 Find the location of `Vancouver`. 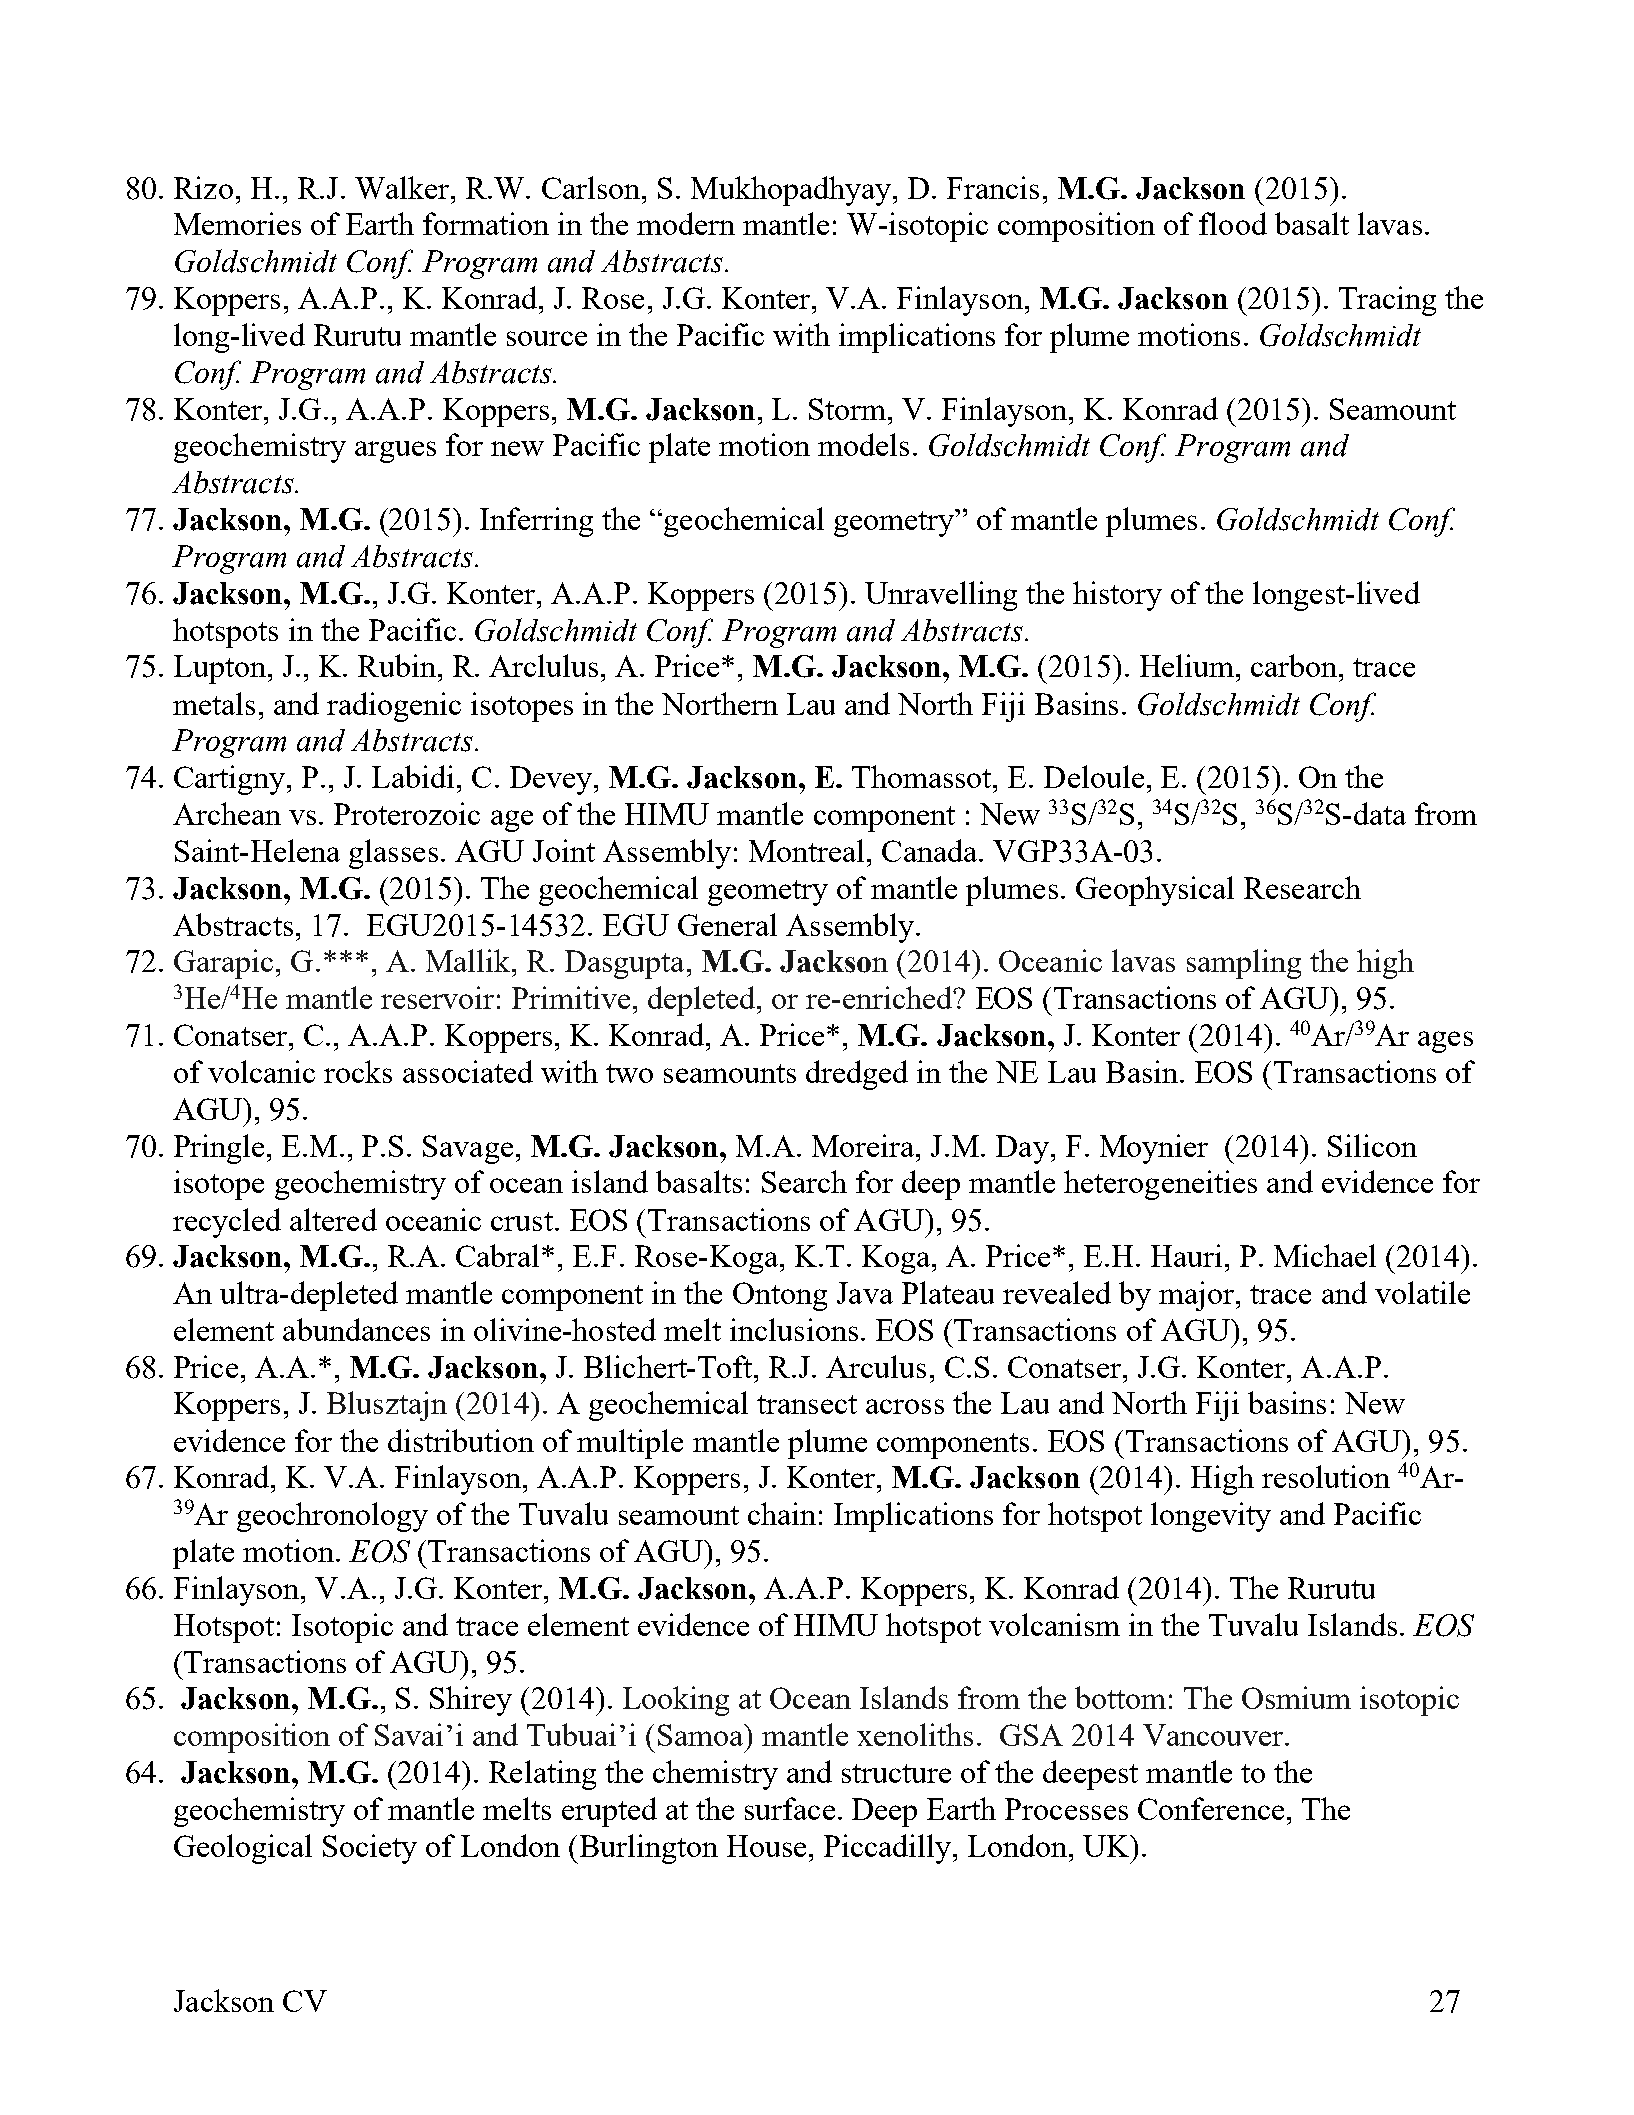

Vancouver is located at coordinates (1214, 1735).
